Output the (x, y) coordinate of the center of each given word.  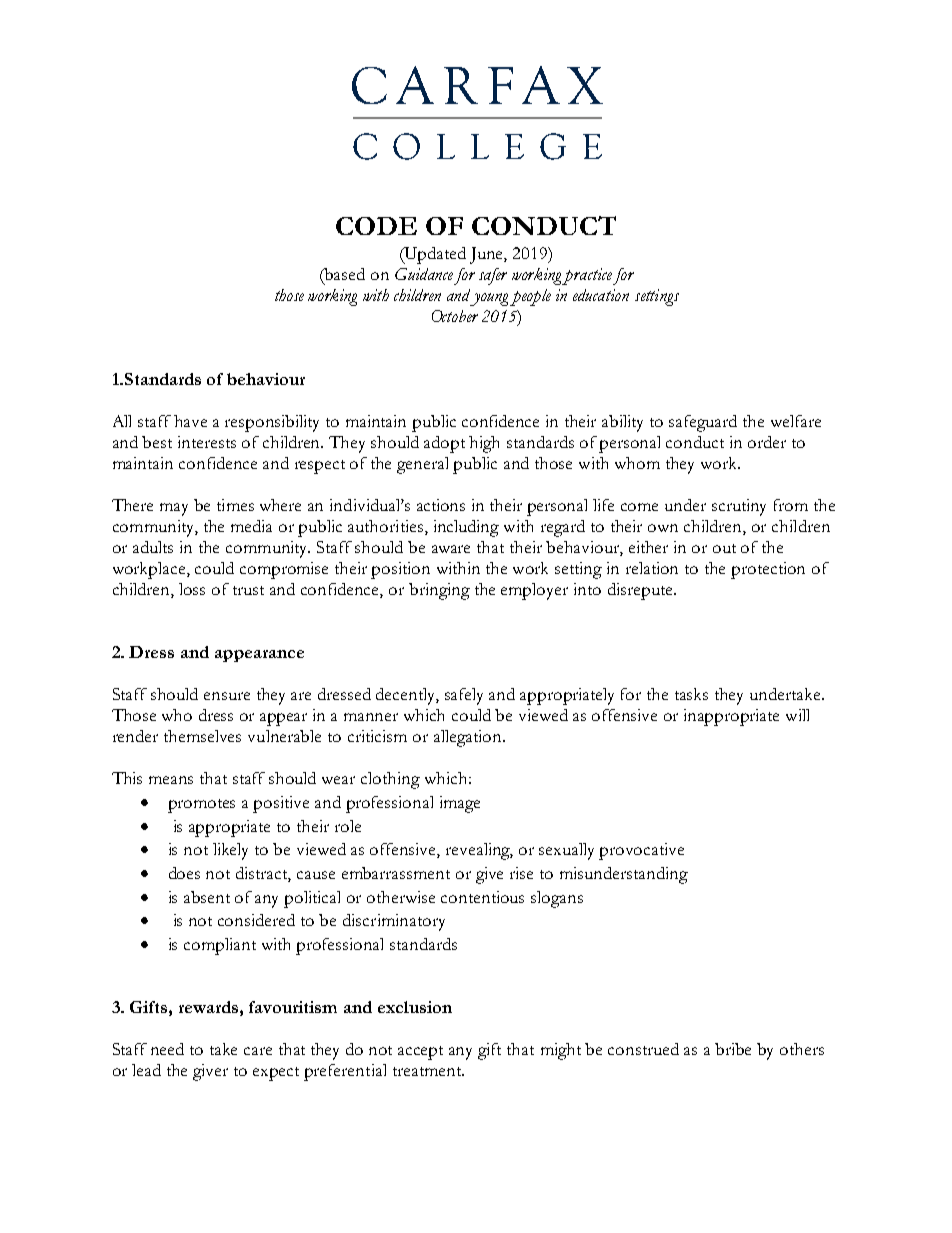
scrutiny (739, 507)
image (460, 804)
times (235, 505)
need (167, 1049)
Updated (434, 255)
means (171, 780)
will (797, 715)
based (344, 274)
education (601, 295)
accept (420, 1053)
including (466, 528)
